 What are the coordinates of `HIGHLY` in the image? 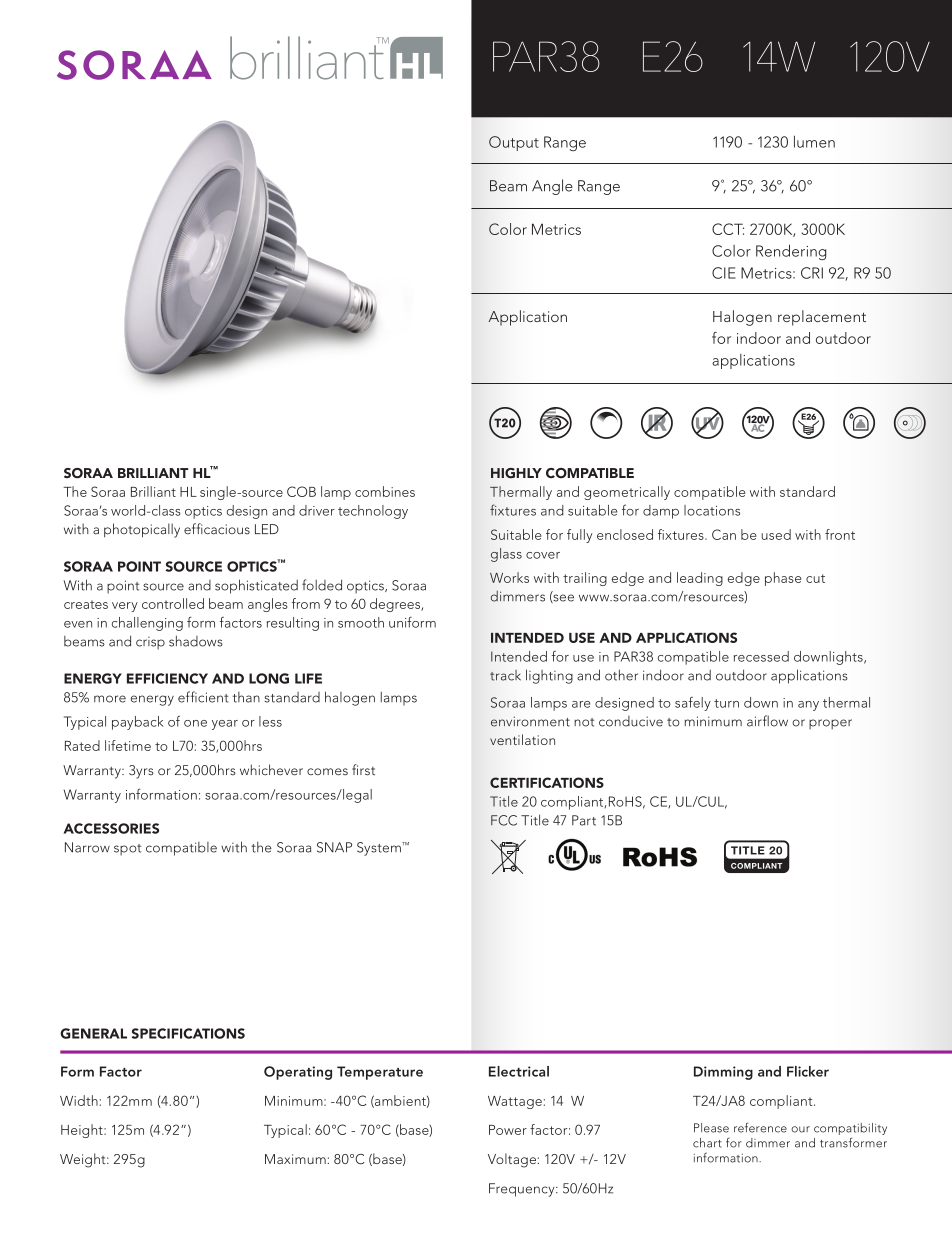 It's located at (516, 473).
